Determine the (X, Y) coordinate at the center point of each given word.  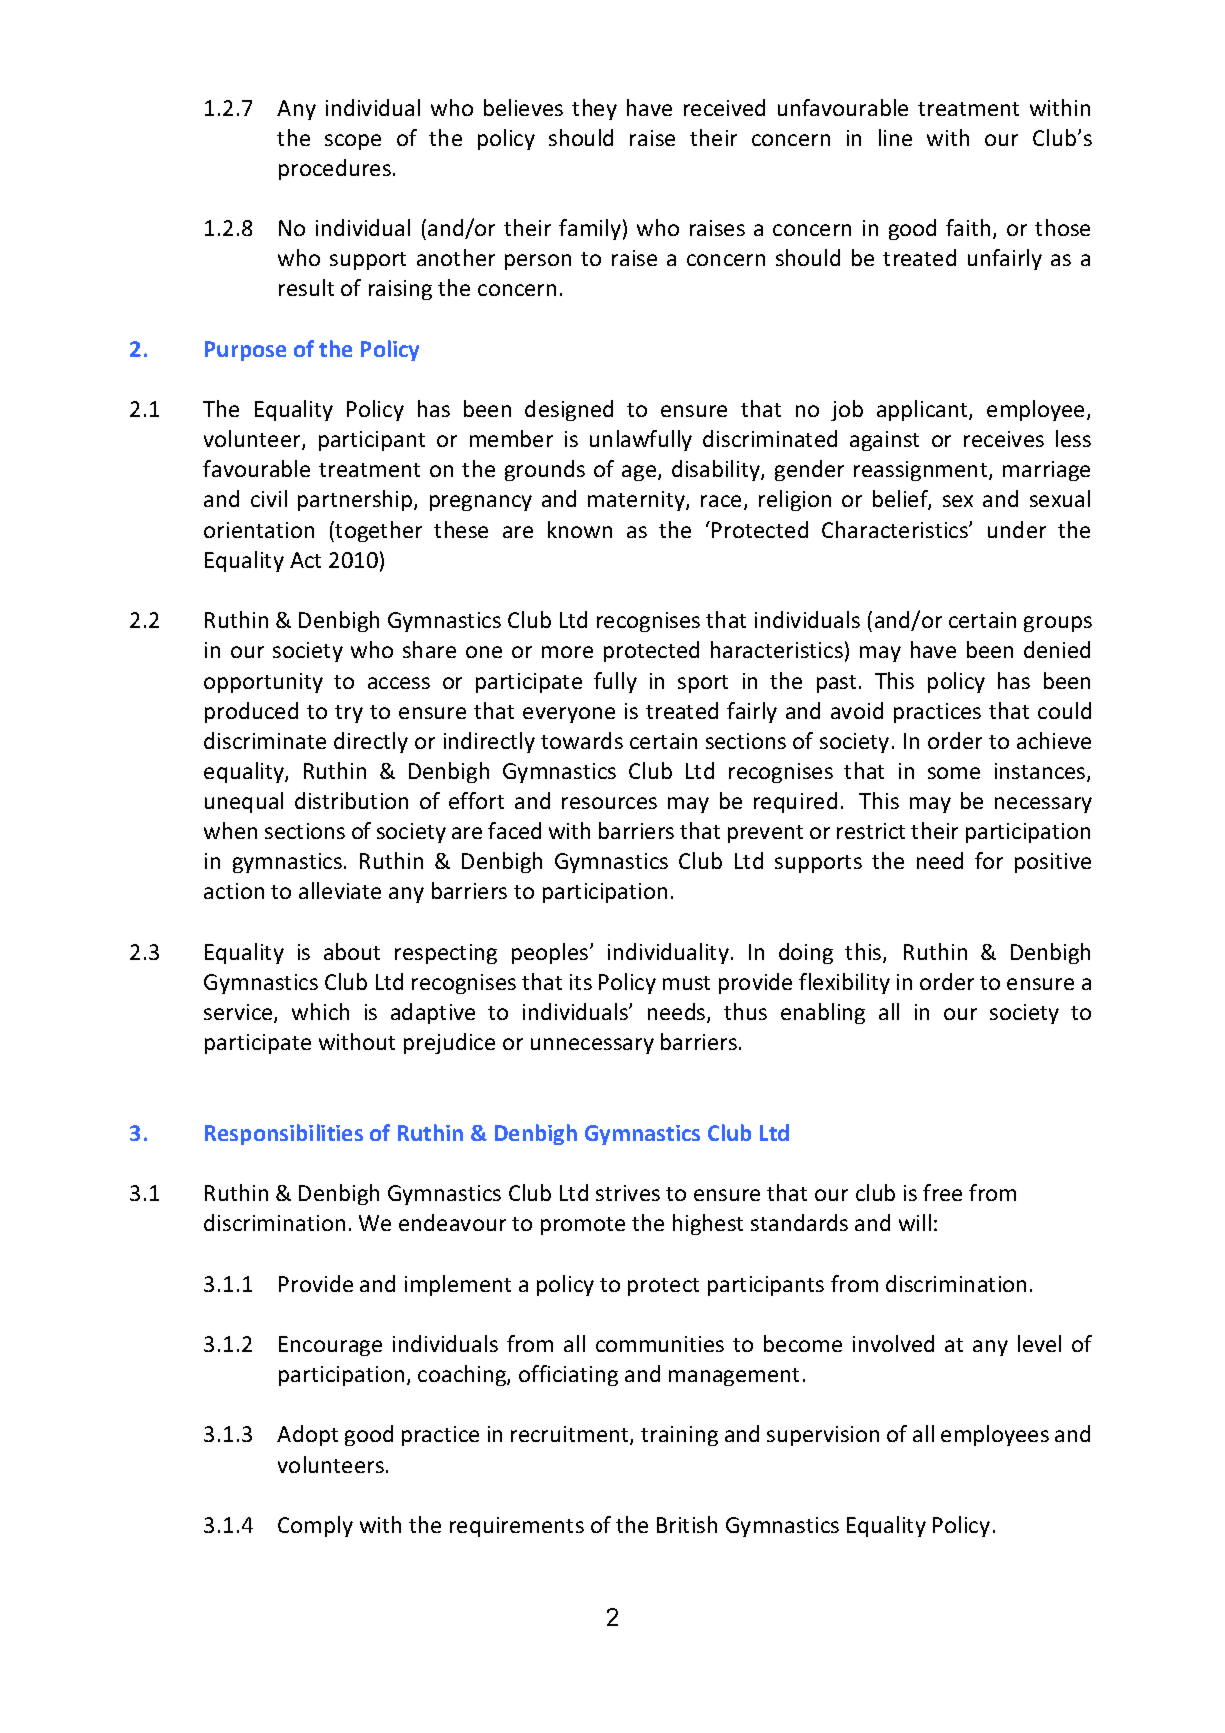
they (594, 109)
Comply (315, 1526)
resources (609, 803)
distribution (351, 800)
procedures (335, 169)
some (954, 773)
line (895, 137)
